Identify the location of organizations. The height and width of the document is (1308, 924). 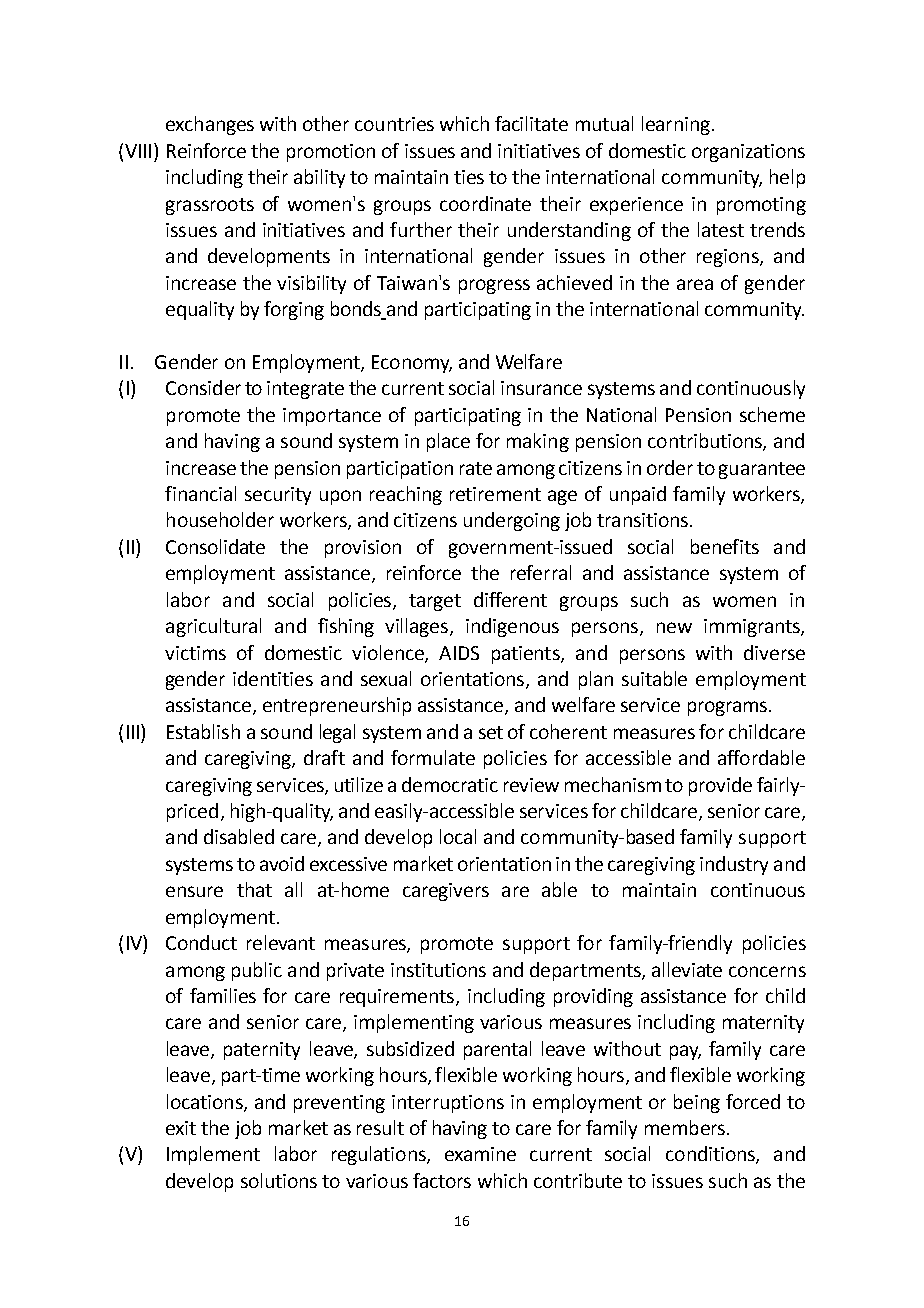
(748, 153).
